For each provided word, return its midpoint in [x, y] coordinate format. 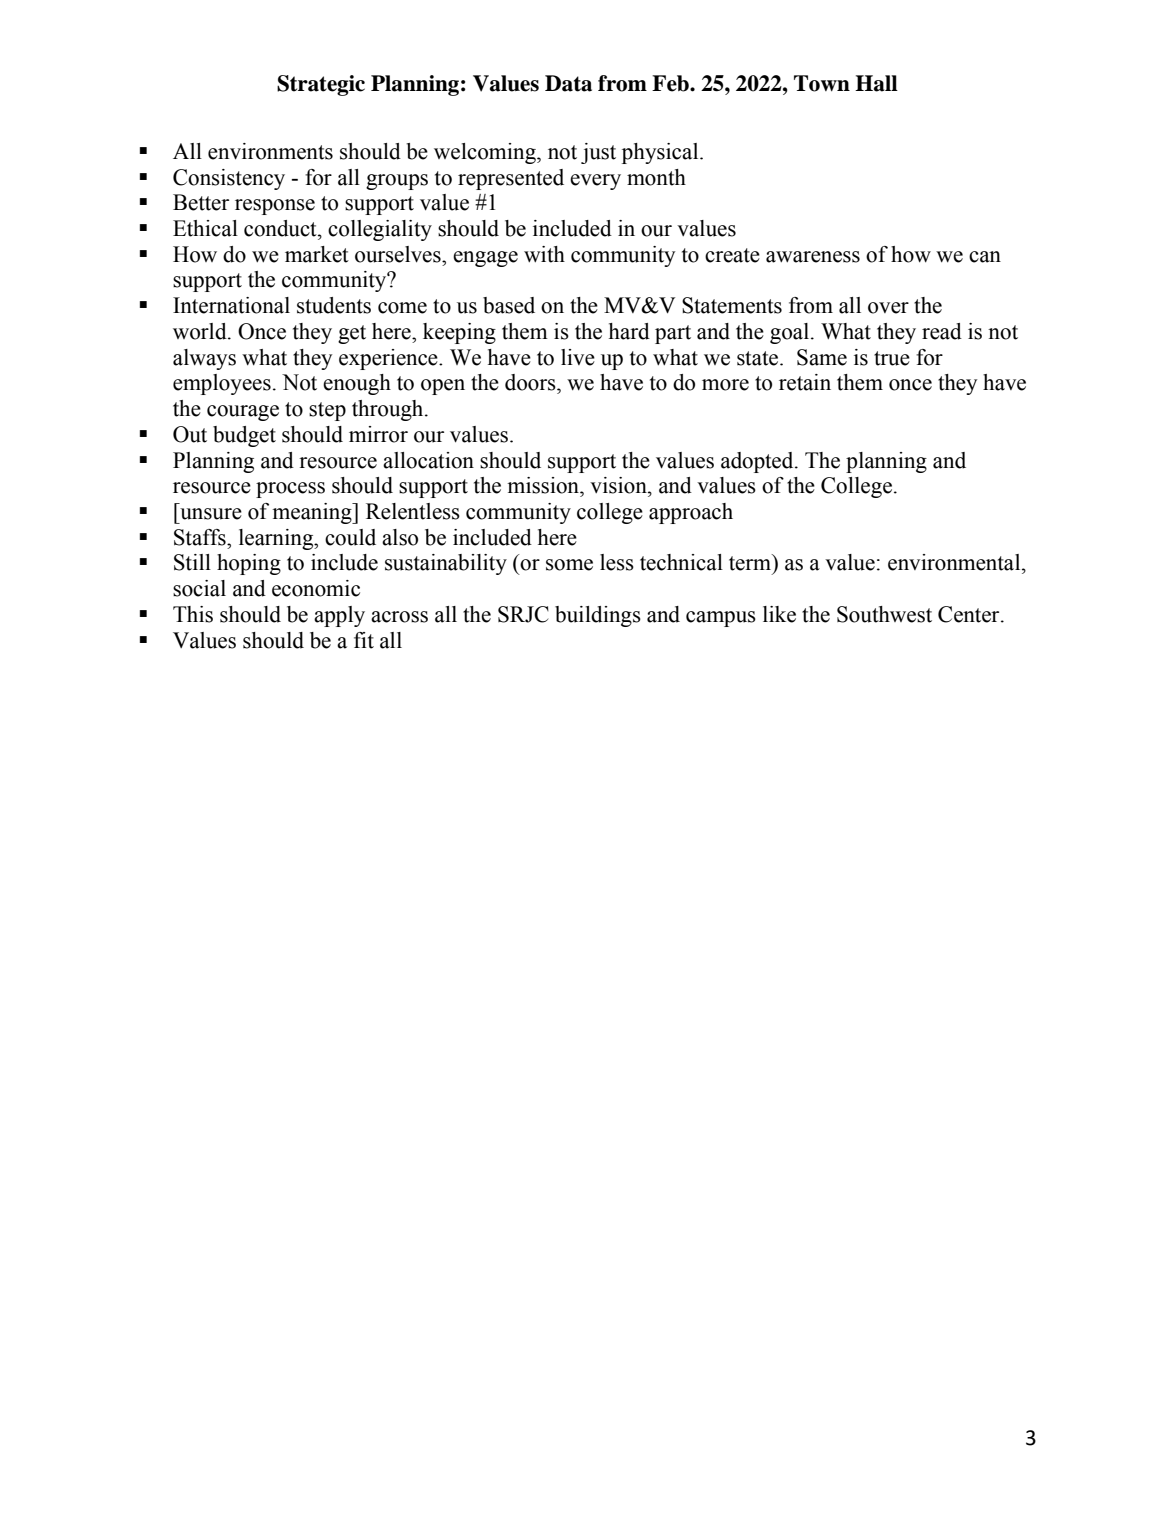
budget [244, 436]
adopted [758, 462]
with [544, 254]
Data [568, 83]
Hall [876, 83]
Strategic [321, 85]
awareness [813, 257]
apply [339, 616]
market [317, 254]
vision [619, 485]
